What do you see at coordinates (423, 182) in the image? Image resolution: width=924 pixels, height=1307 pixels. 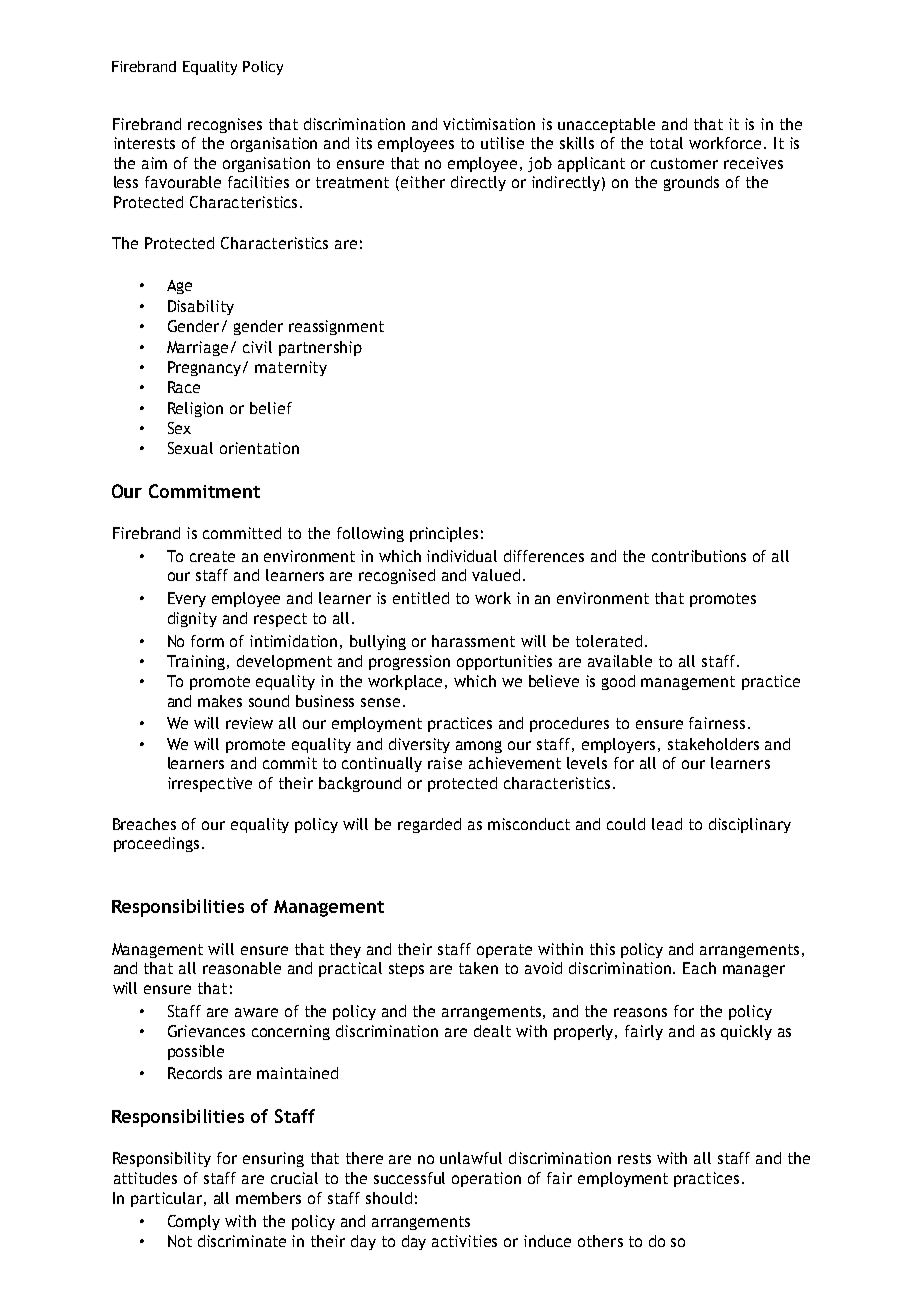 I see `either` at bounding box center [423, 182].
